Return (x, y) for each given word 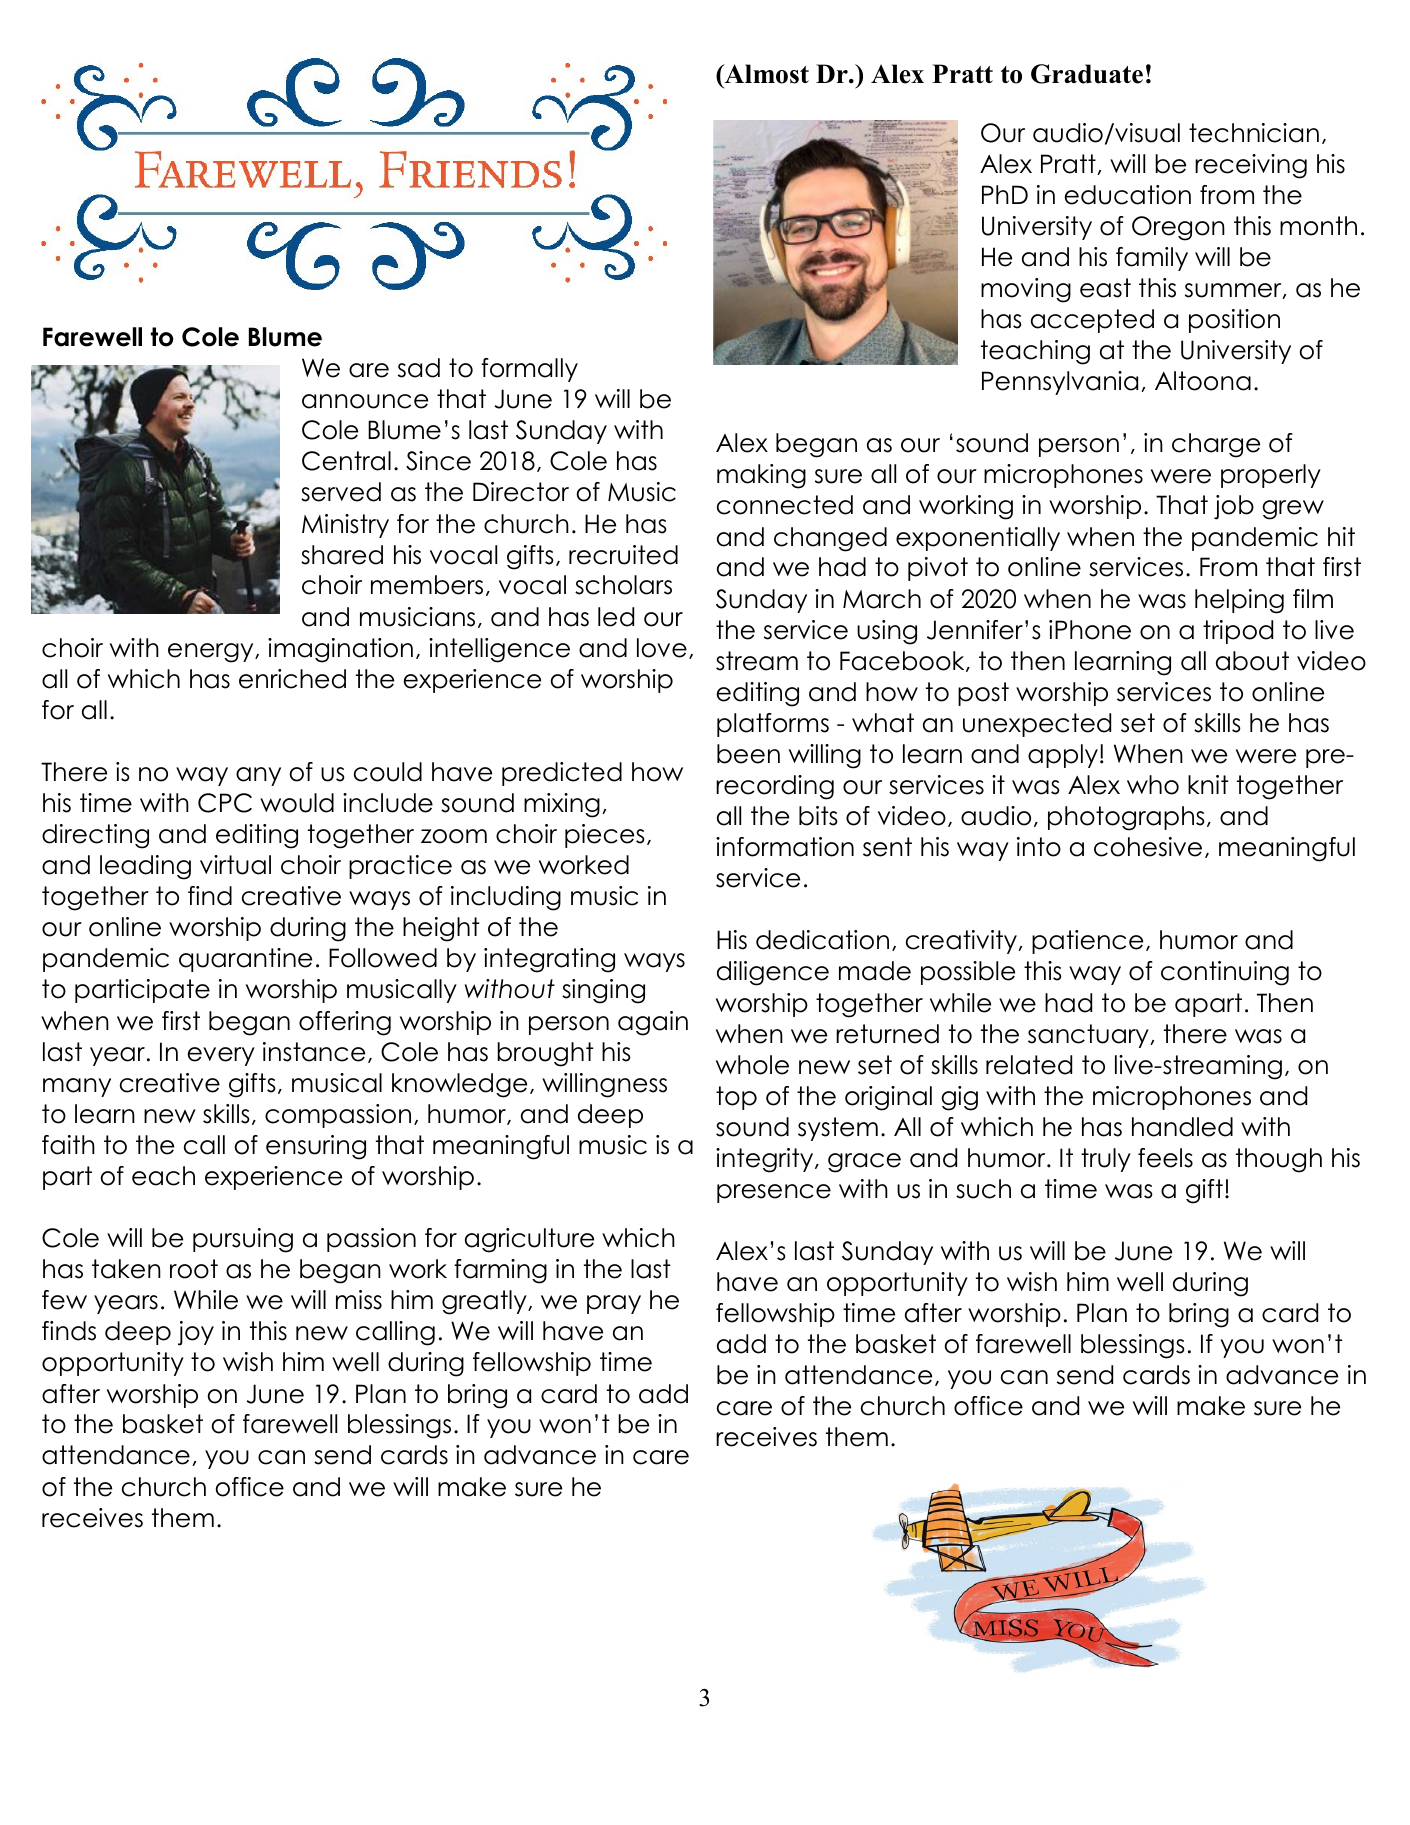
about (1252, 661)
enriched (292, 679)
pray (614, 1304)
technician (1254, 133)
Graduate (1087, 74)
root (194, 1269)
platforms (773, 725)
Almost (765, 75)
